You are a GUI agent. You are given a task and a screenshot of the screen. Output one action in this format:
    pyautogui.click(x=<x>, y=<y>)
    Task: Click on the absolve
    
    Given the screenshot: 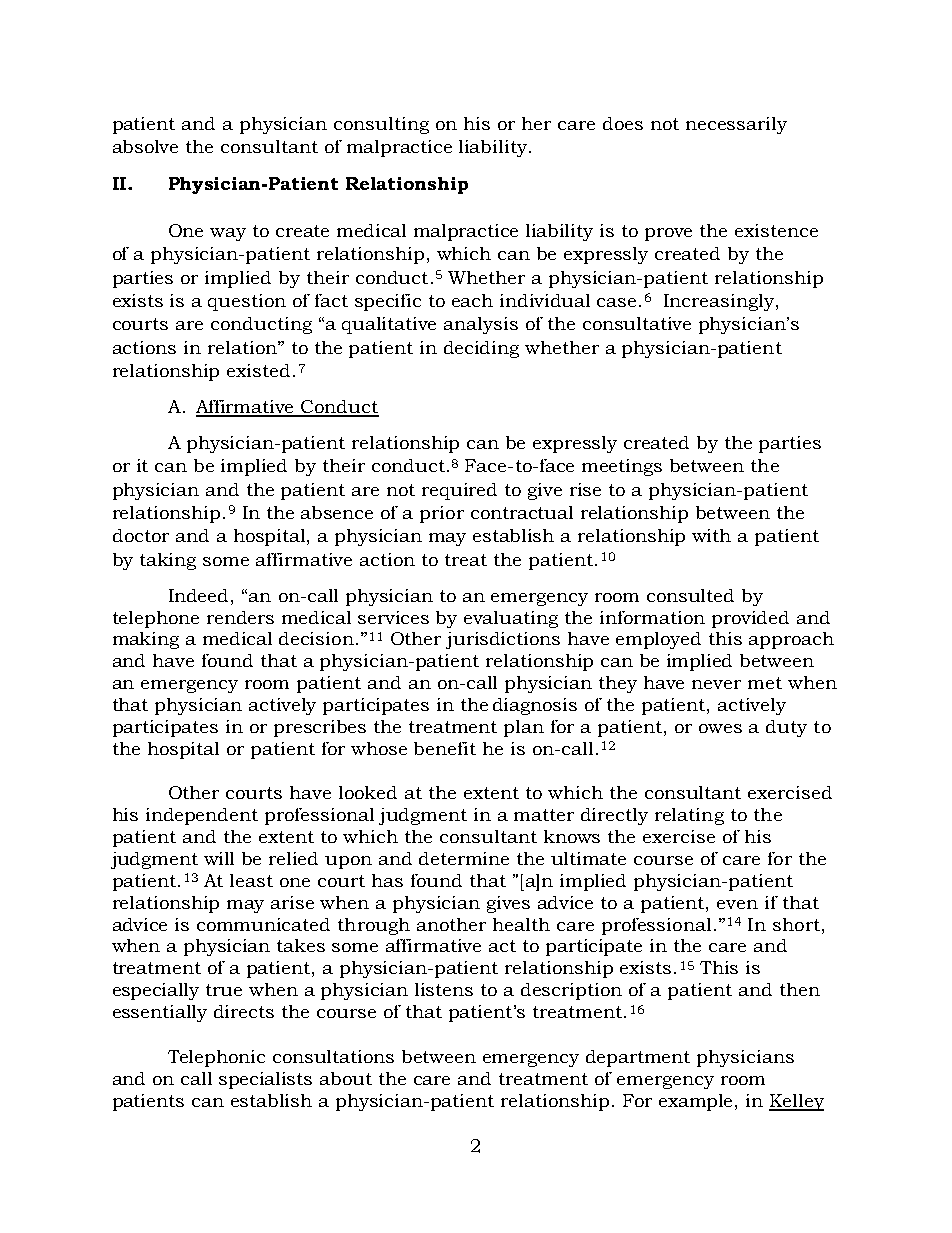 What is the action you would take?
    pyautogui.click(x=145, y=146)
